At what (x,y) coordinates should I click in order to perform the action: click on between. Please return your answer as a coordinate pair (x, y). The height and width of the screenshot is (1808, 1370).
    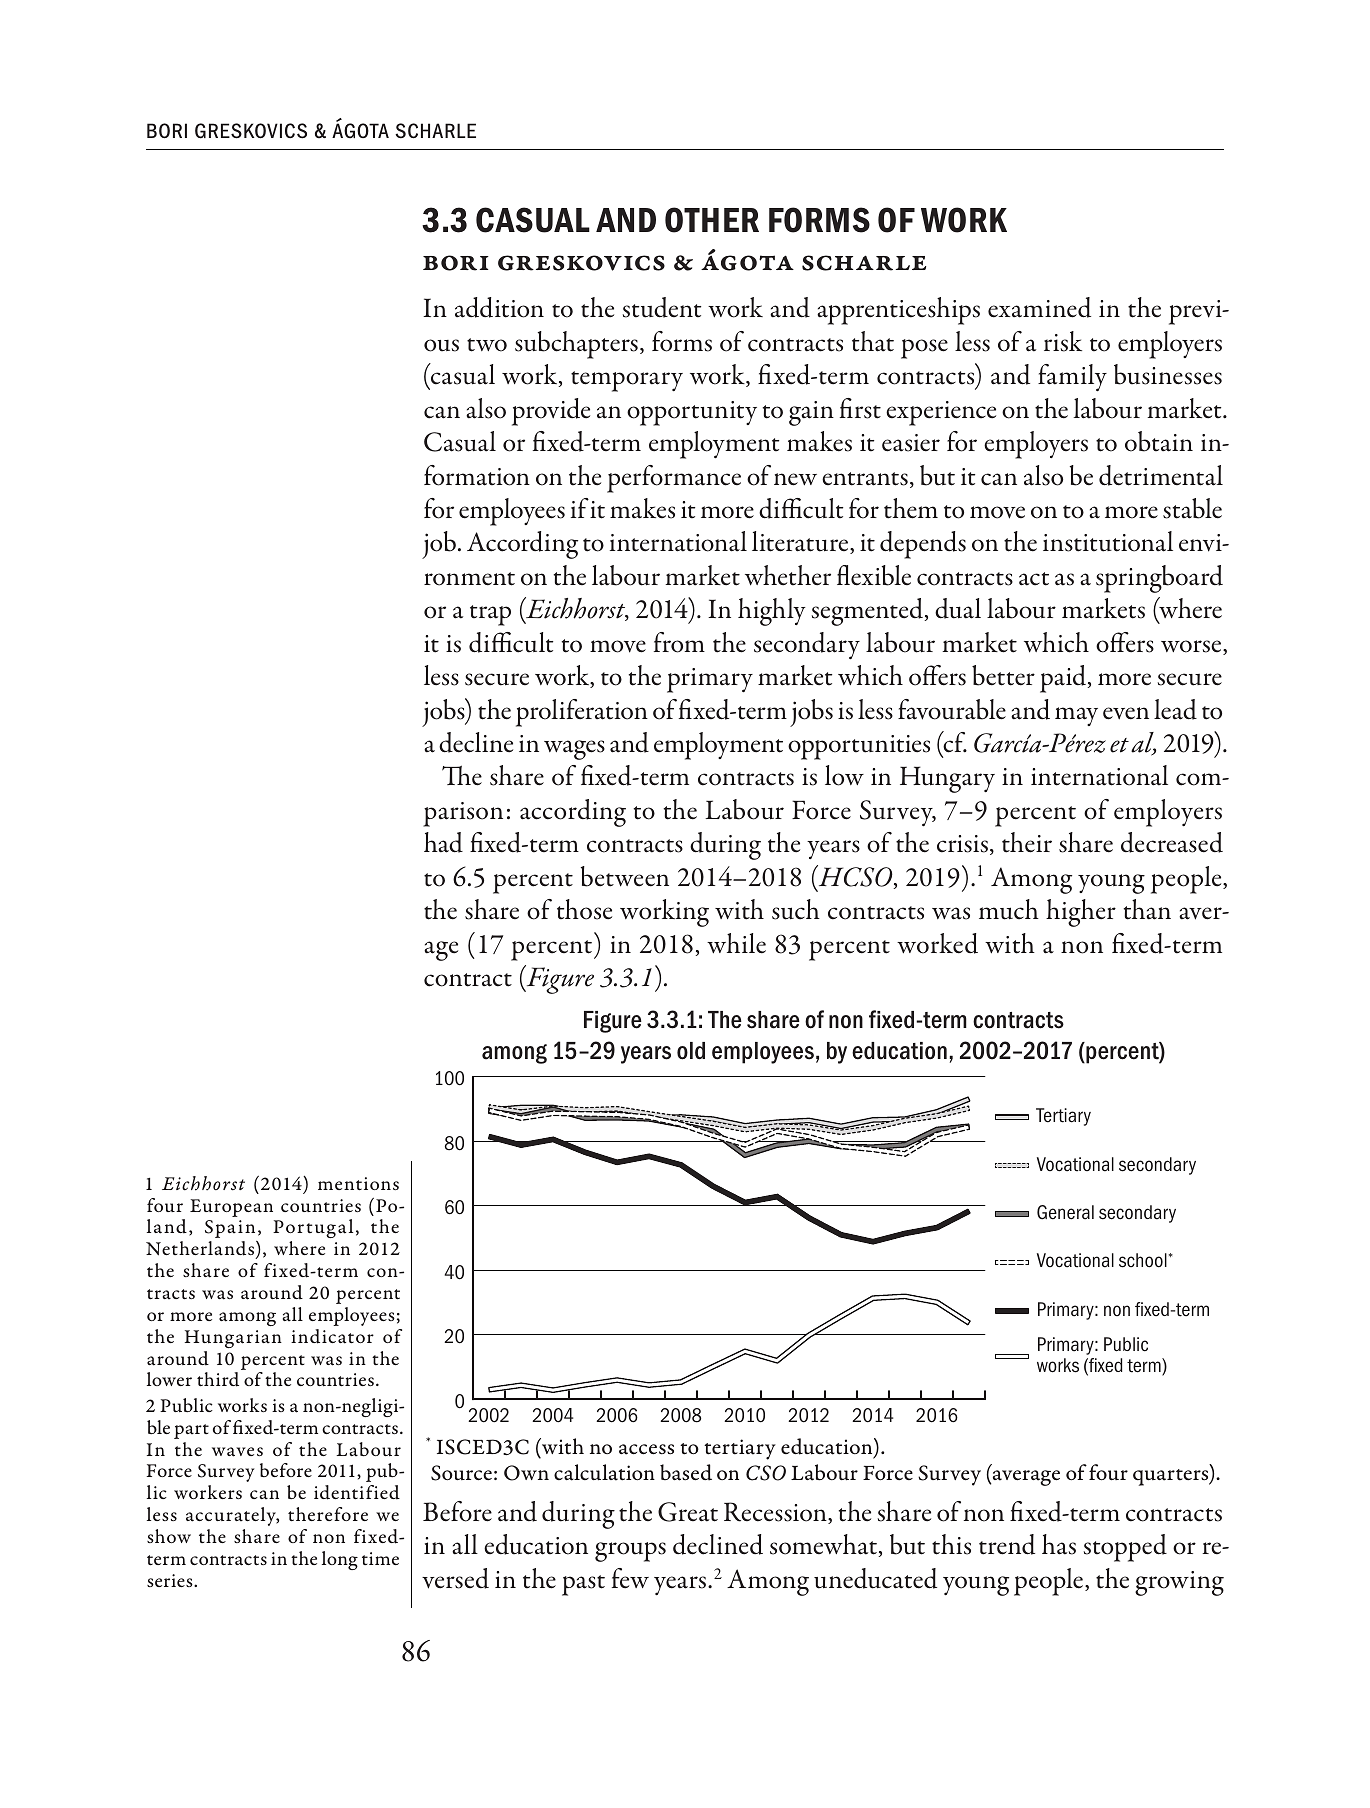
    Looking at the image, I should click on (625, 876).
